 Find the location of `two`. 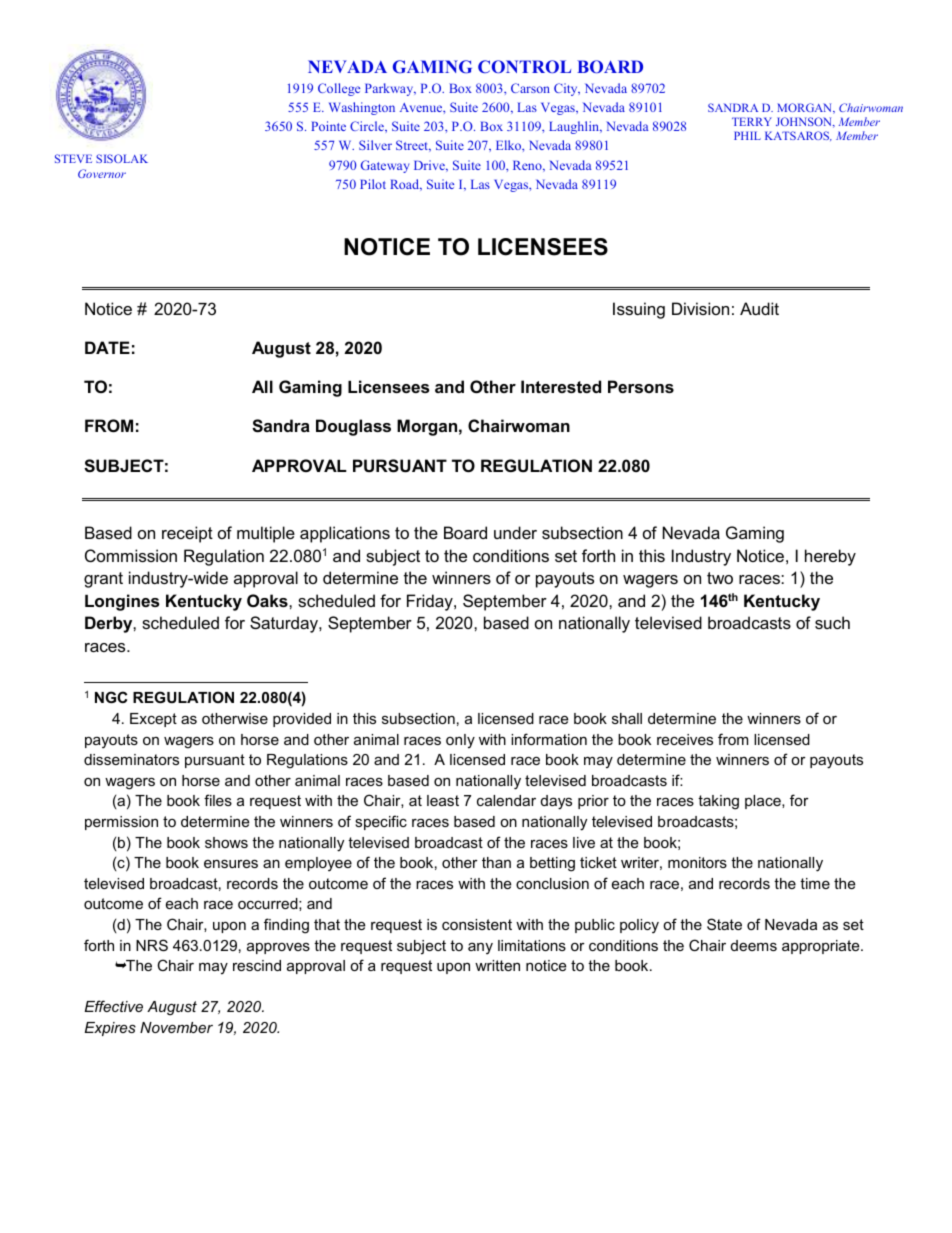

two is located at coordinates (720, 578).
